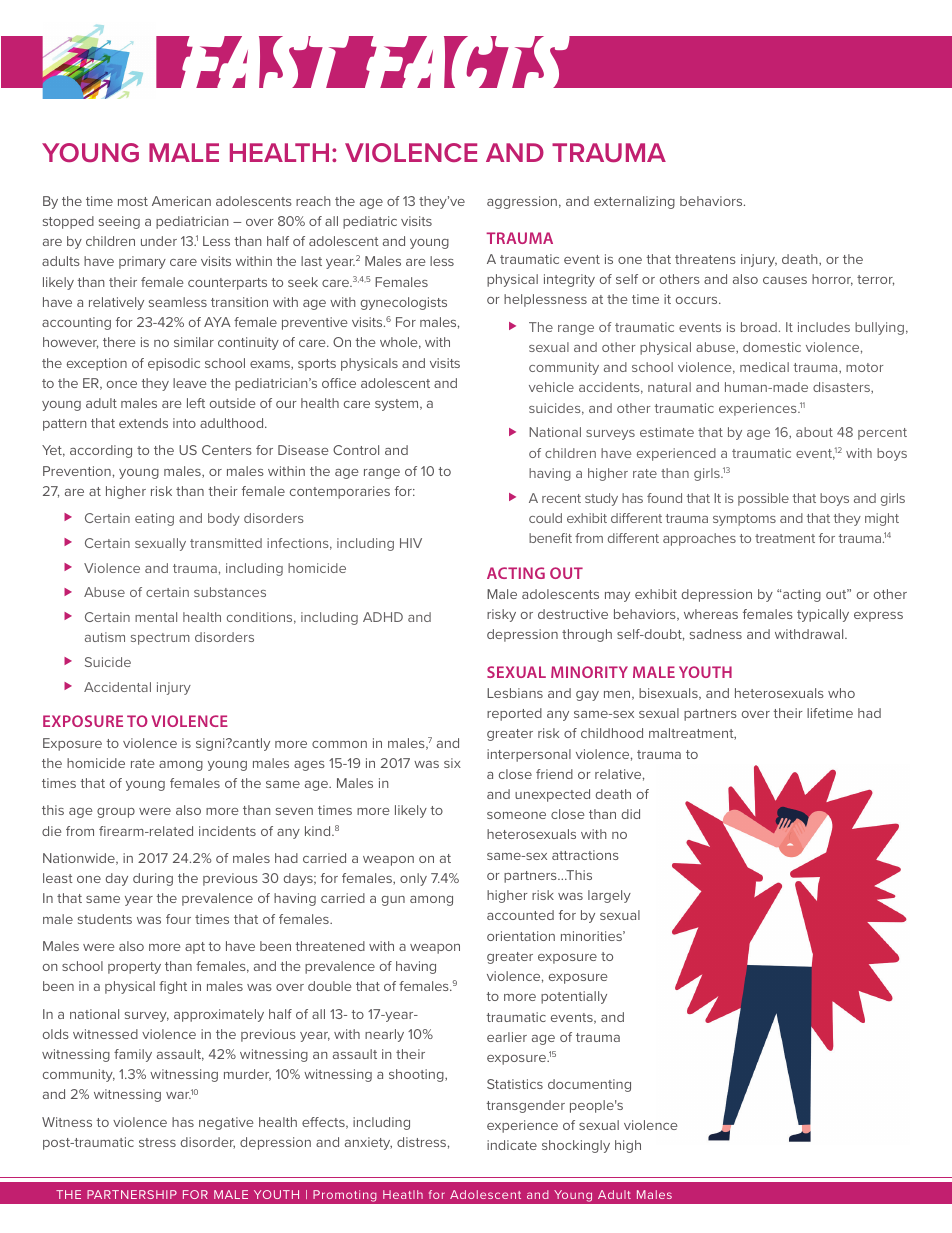 This image has height=1233, width=952. I want to click on negative, so click(226, 1123).
